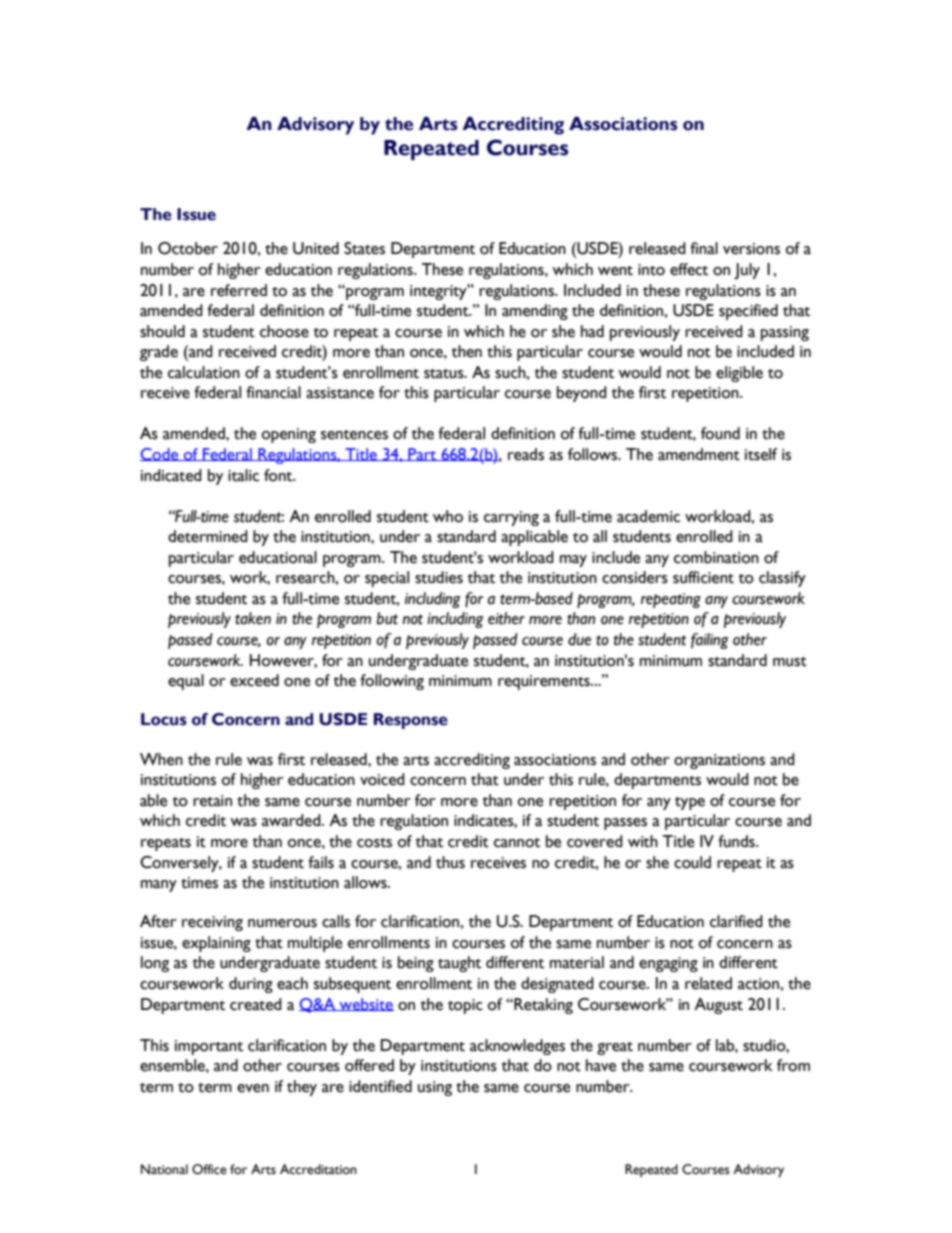 The width and height of the screenshot is (952, 1233). What do you see at coordinates (253, 618) in the screenshot?
I see `taken` at bounding box center [253, 618].
